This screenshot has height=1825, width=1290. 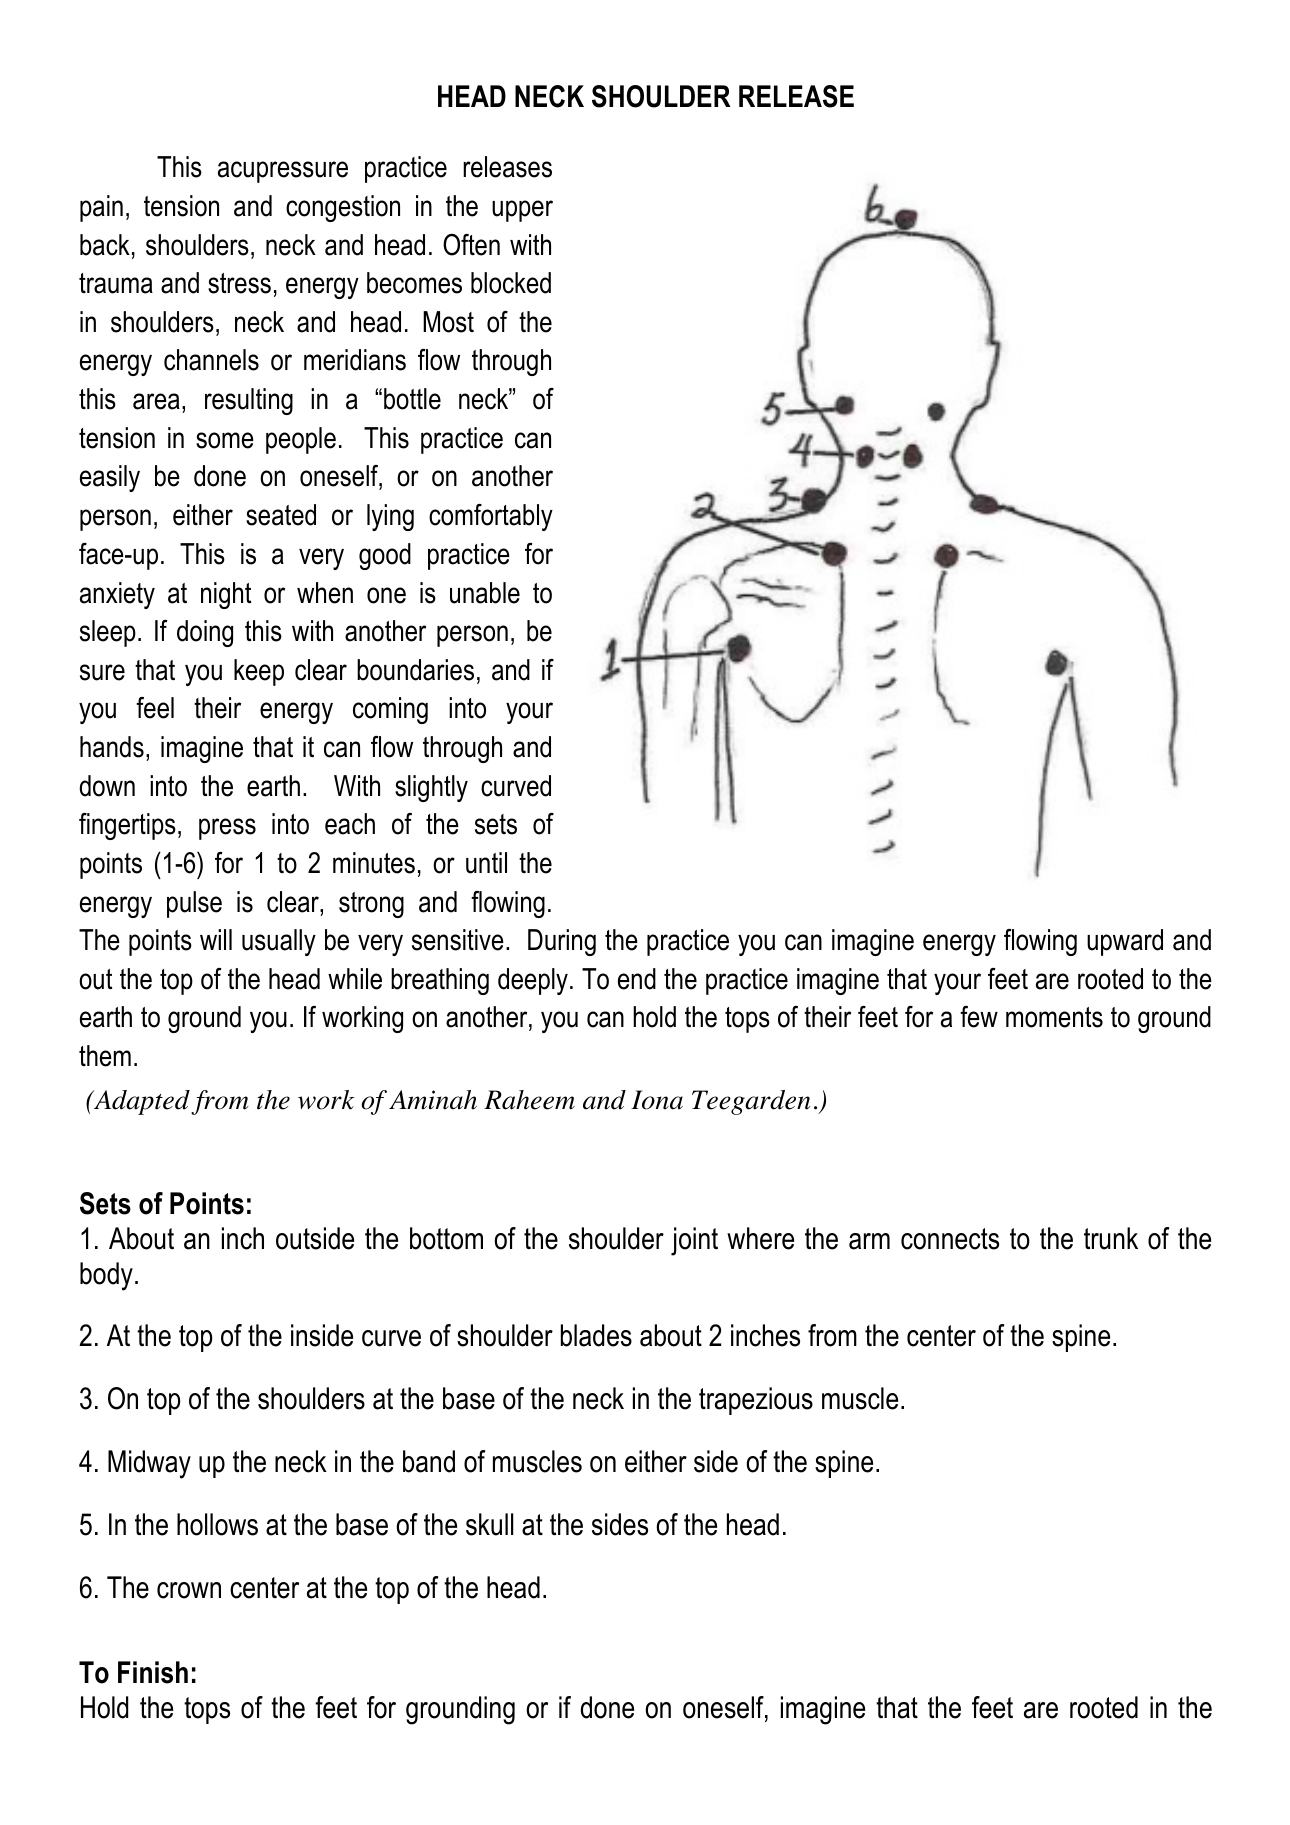 I want to click on stress, so click(x=239, y=283).
